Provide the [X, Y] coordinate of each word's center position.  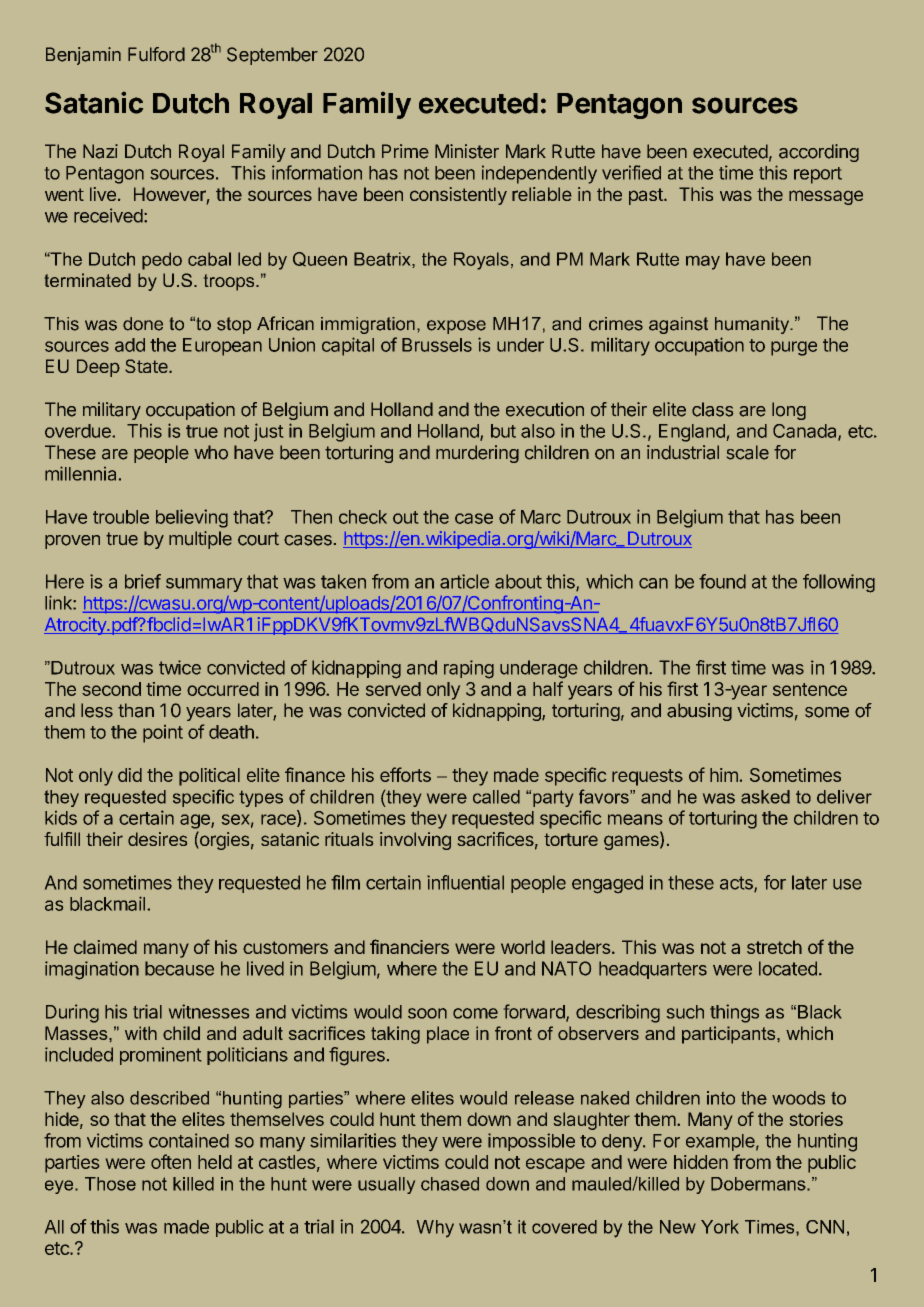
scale [748, 452]
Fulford [156, 54]
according [819, 153]
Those [110, 1184]
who [211, 452]
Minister [467, 151]
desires [157, 839]
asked [765, 797]
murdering [477, 454]
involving [415, 841]
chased [450, 1184]
